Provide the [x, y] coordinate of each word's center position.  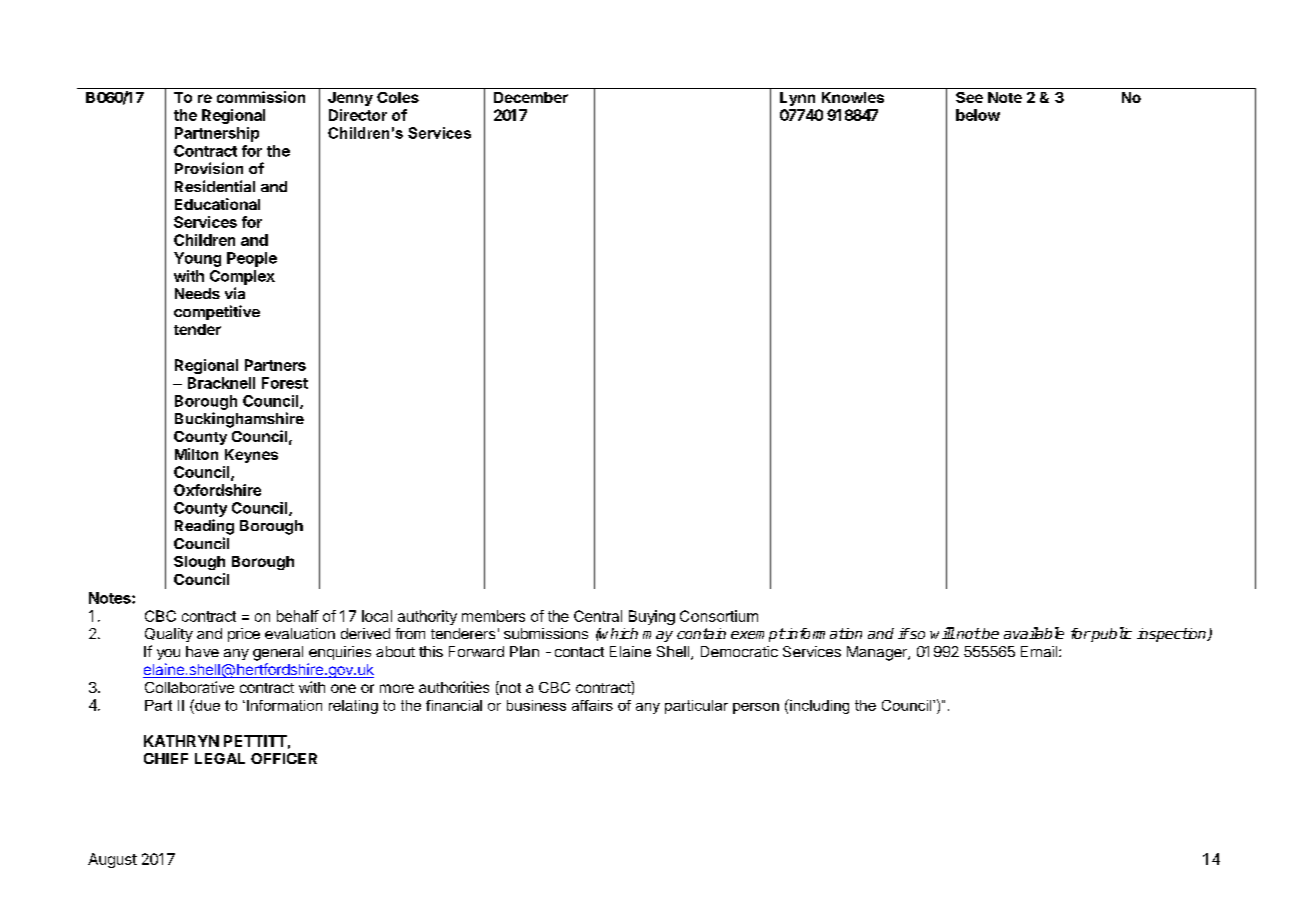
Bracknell [221, 383]
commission [261, 97]
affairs [592, 705]
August [112, 860]
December [531, 97]
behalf [298, 616]
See [969, 97]
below [978, 115]
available [1034, 633]
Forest [285, 383]
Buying [652, 617]
